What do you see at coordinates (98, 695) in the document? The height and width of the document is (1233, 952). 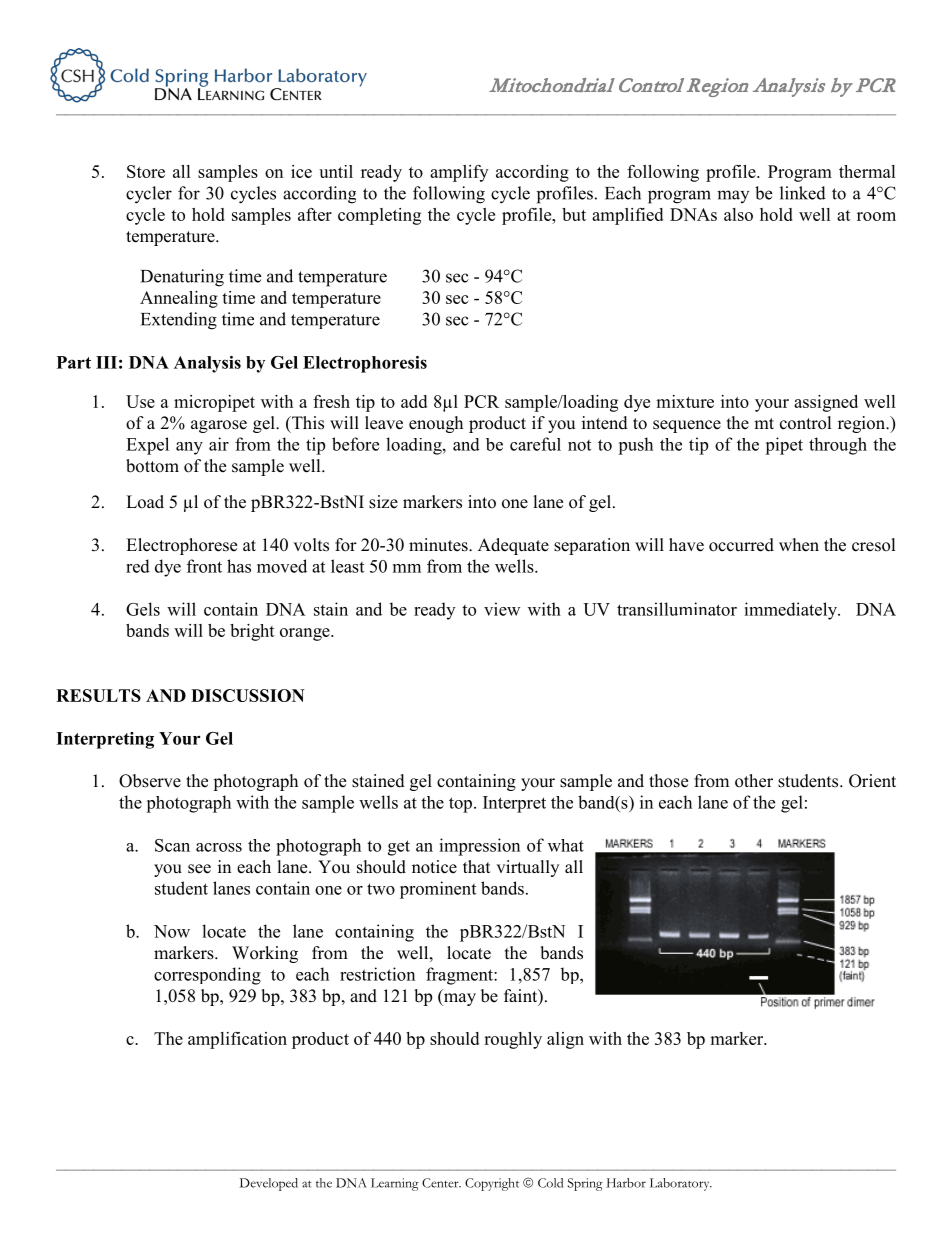 I see `RESULTS` at bounding box center [98, 695].
